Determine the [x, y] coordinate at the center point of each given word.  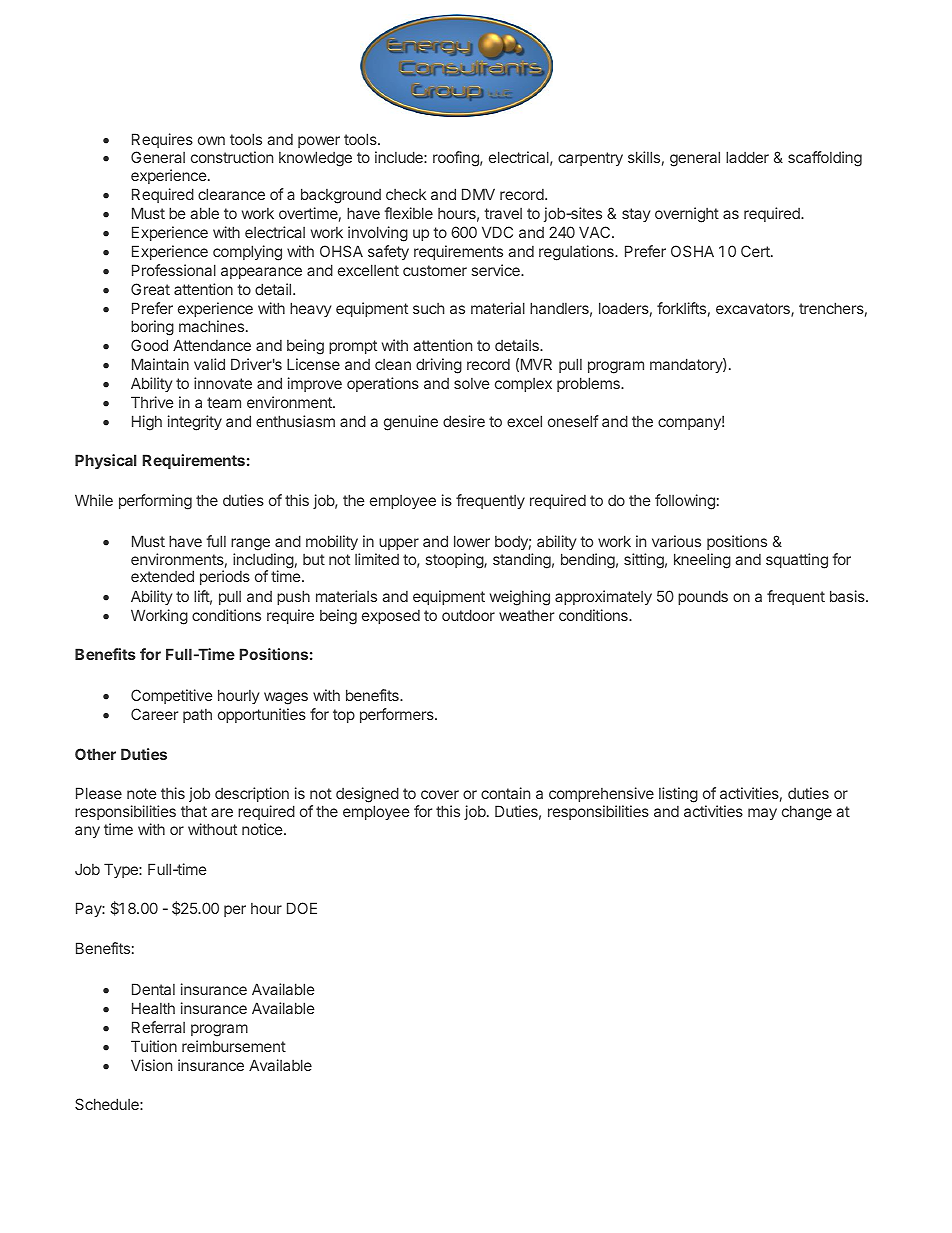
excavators [754, 310]
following [685, 502]
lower [472, 541]
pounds [703, 597]
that [194, 811]
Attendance [212, 345]
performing [155, 502]
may [762, 814]
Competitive [172, 696]
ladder [747, 157]
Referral [158, 1027]
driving [439, 366]
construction [232, 157]
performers [398, 715]
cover [440, 794]
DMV [478, 194]
